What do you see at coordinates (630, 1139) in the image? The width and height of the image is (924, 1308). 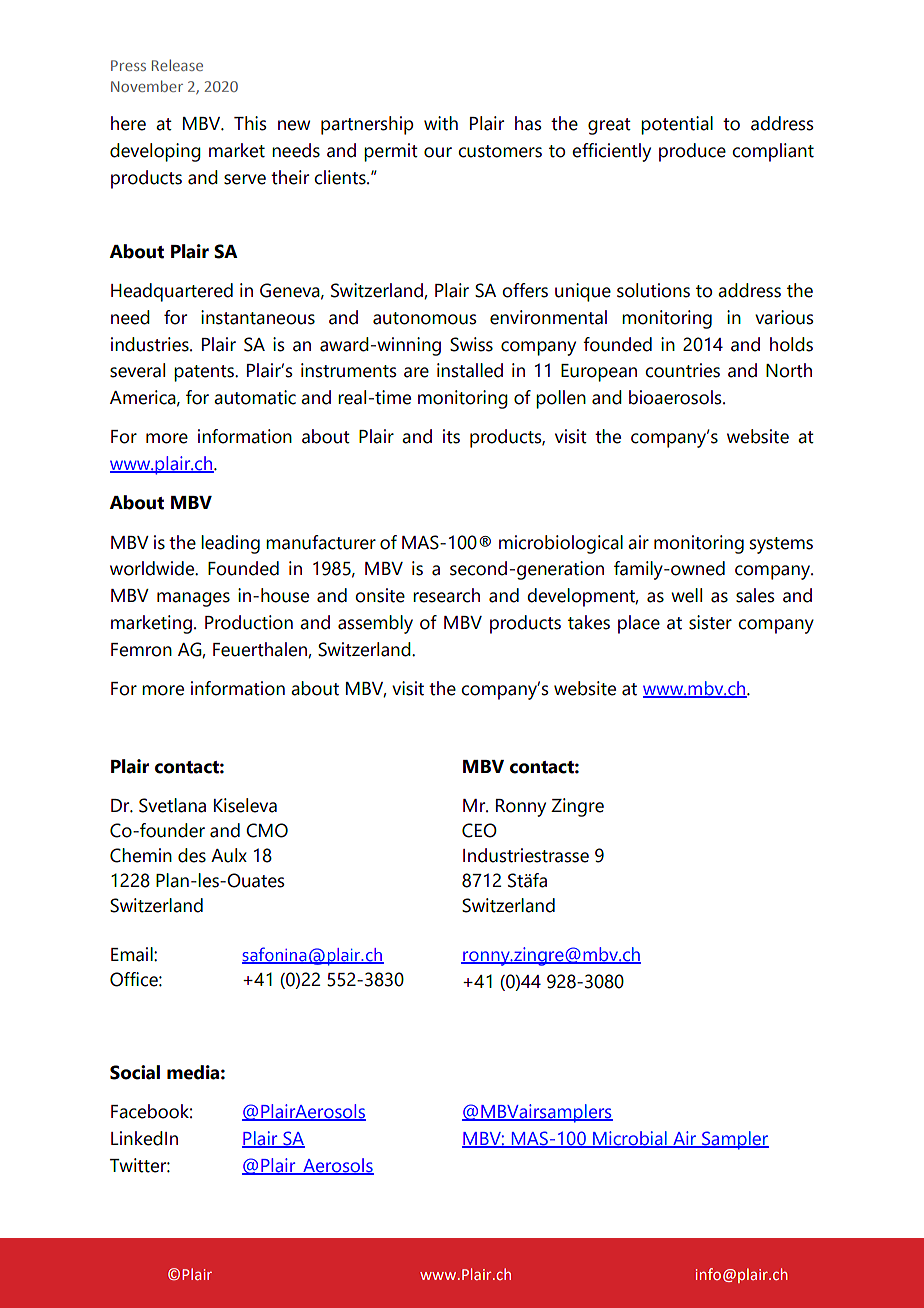 I see `Microbial` at bounding box center [630, 1139].
